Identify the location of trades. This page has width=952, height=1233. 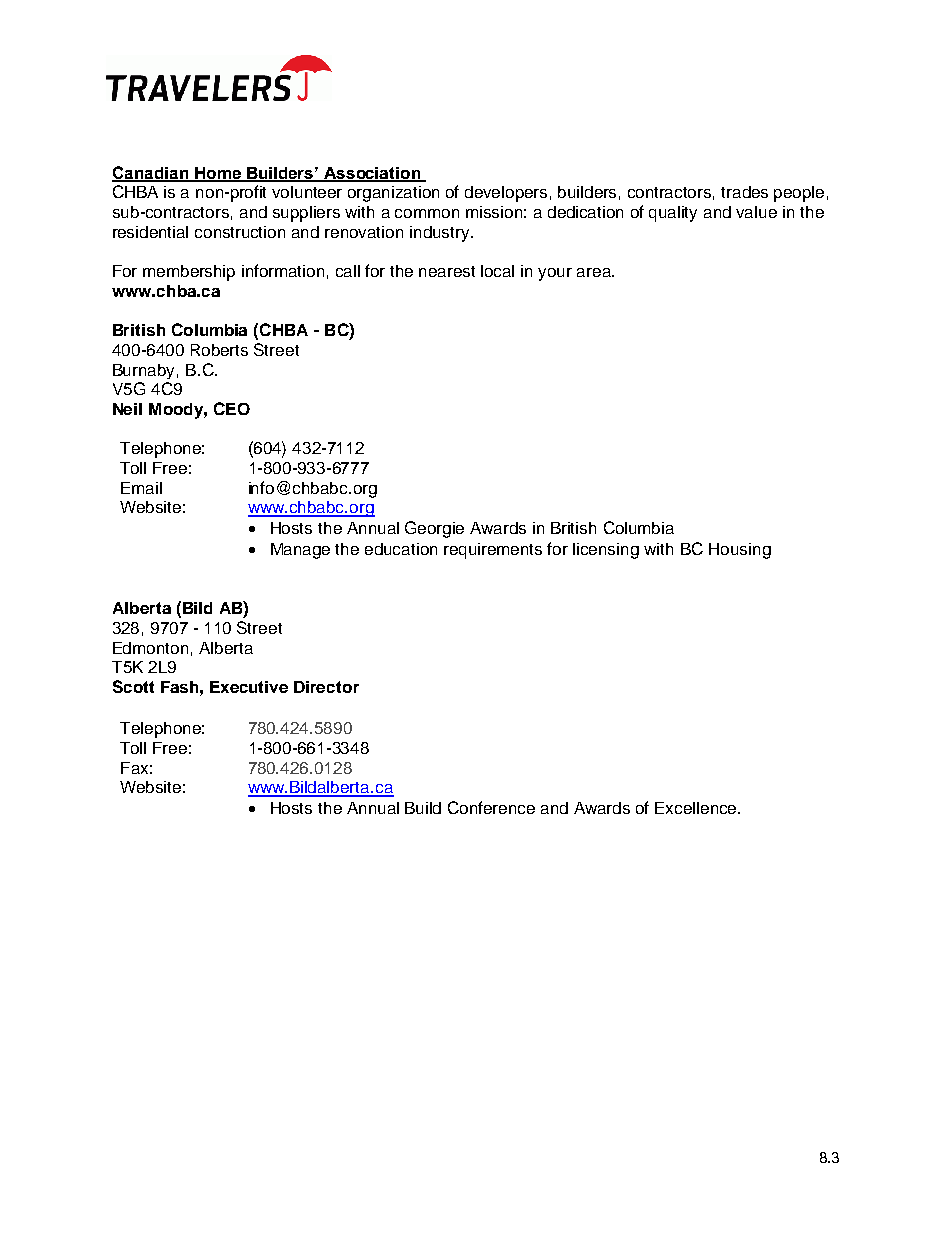
(744, 192).
